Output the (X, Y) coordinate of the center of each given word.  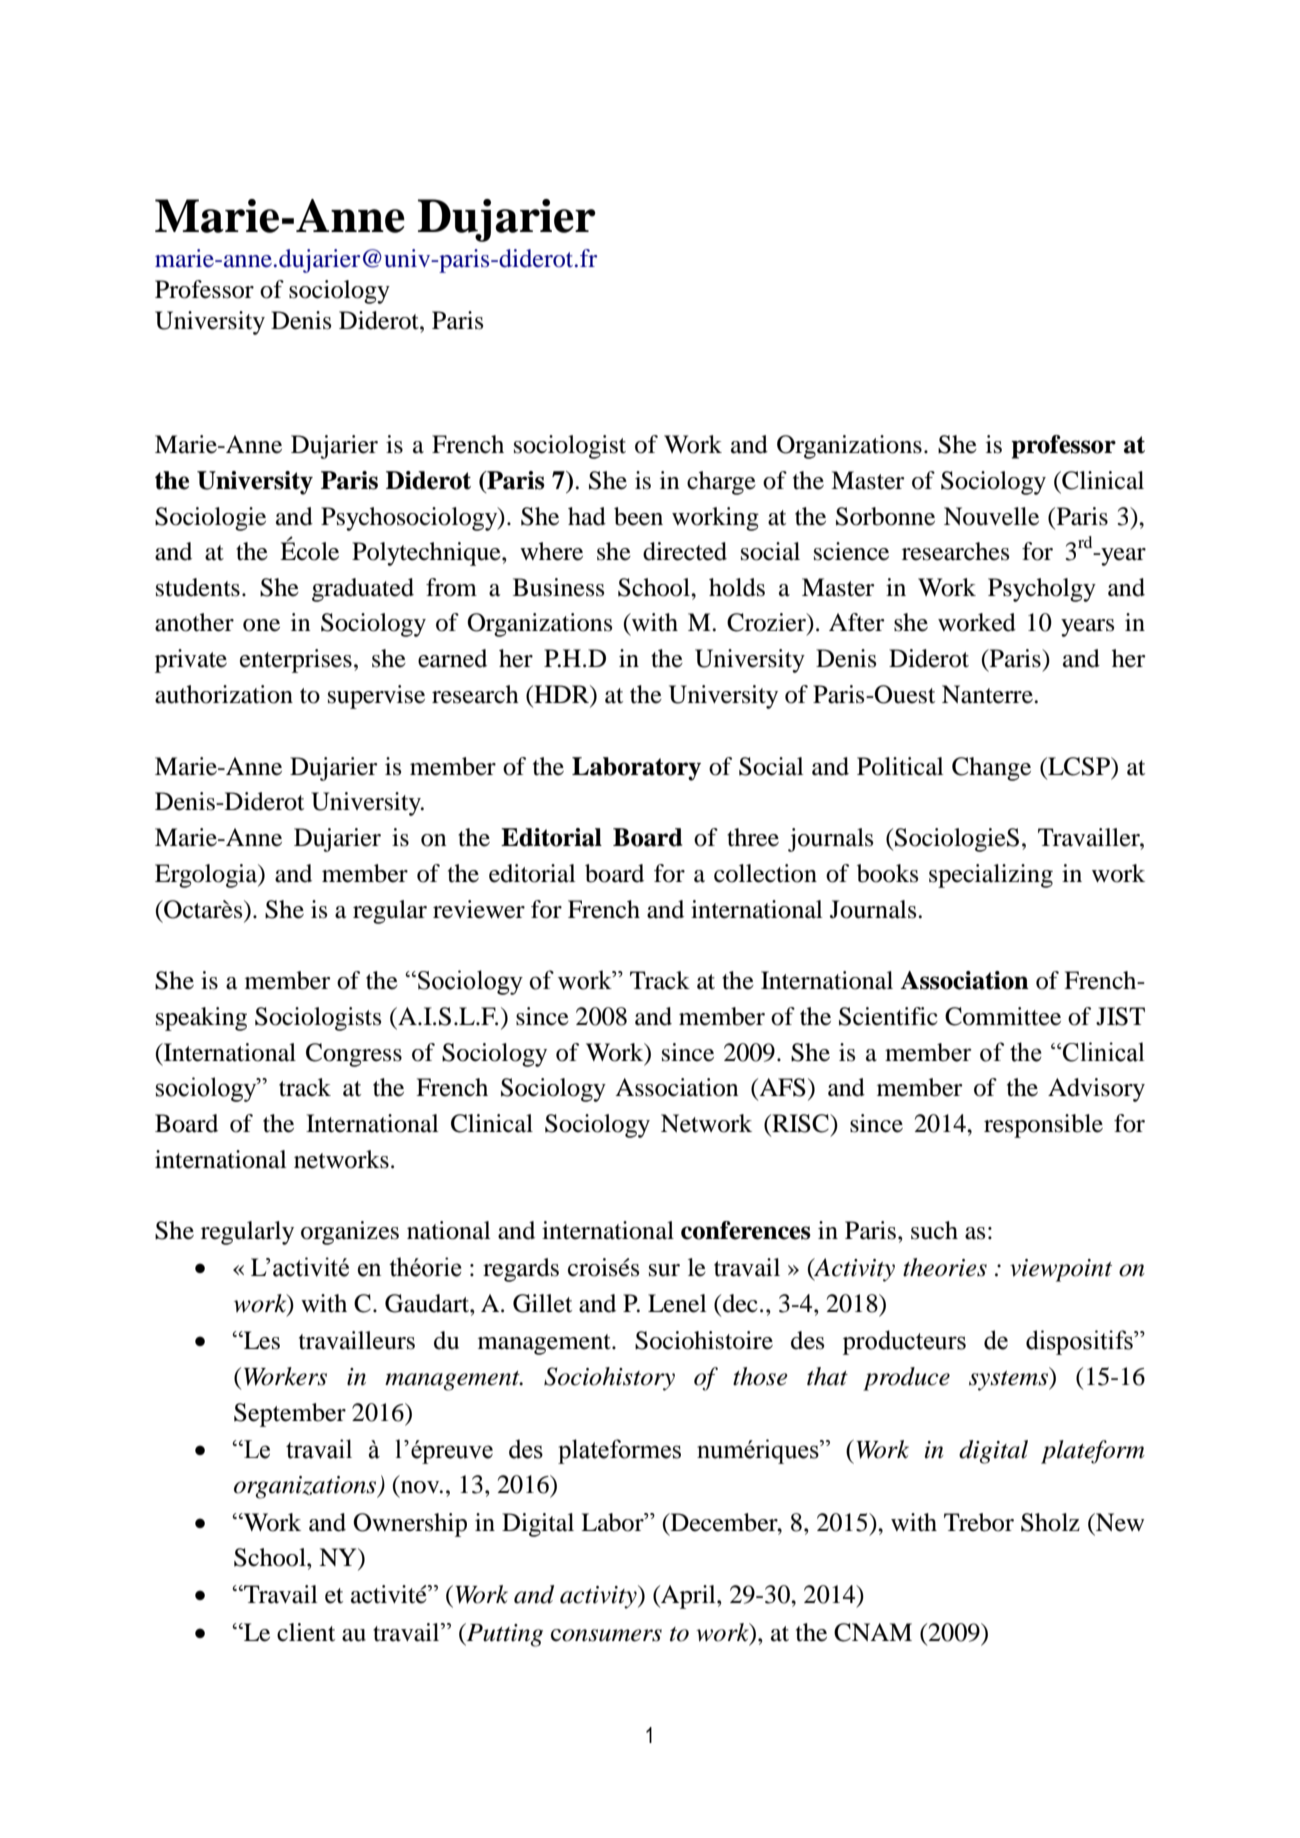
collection (765, 873)
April (688, 1597)
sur (664, 1270)
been (638, 516)
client (306, 1632)
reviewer (479, 909)
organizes (350, 1233)
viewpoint (1061, 1270)
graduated (363, 590)
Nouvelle (991, 516)
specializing (991, 876)
